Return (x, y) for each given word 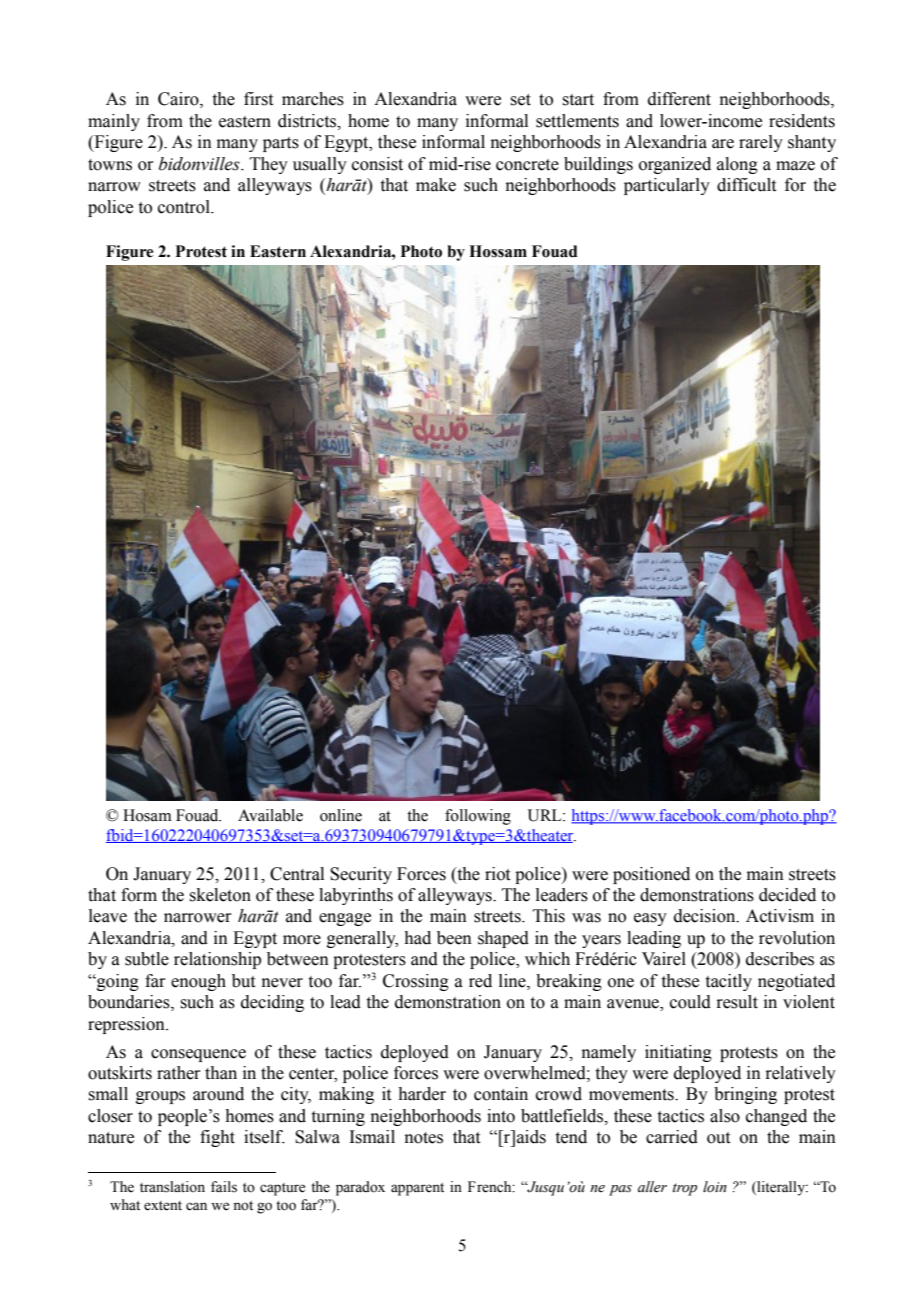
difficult (746, 185)
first (258, 99)
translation (172, 1187)
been (454, 938)
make (436, 185)
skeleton (220, 895)
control (185, 207)
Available (270, 815)
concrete (527, 165)
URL (546, 815)
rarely (761, 143)
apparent (417, 1189)
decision (706, 916)
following (478, 817)
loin (715, 1187)
